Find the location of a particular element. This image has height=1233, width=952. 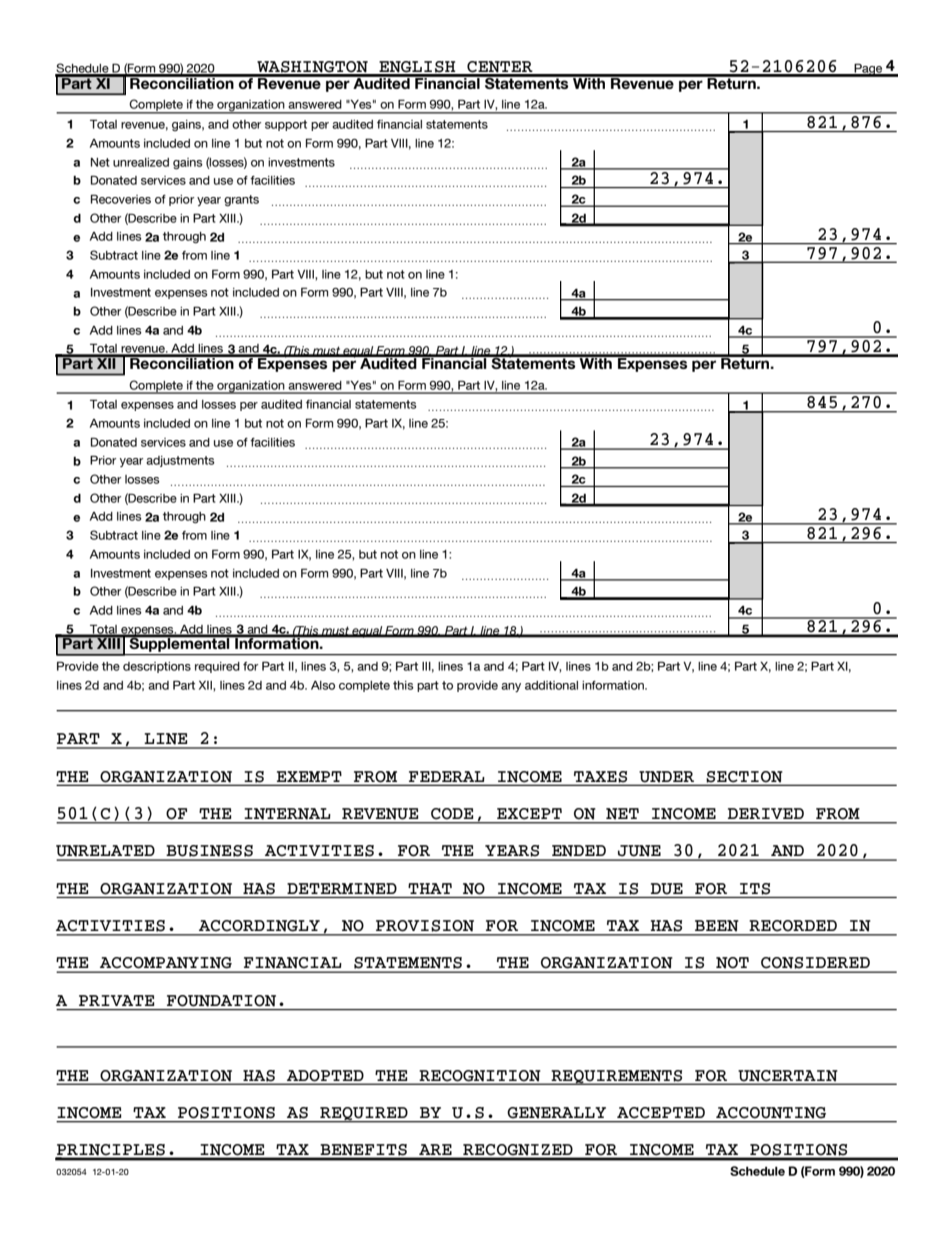

additional is located at coordinates (551, 685).
